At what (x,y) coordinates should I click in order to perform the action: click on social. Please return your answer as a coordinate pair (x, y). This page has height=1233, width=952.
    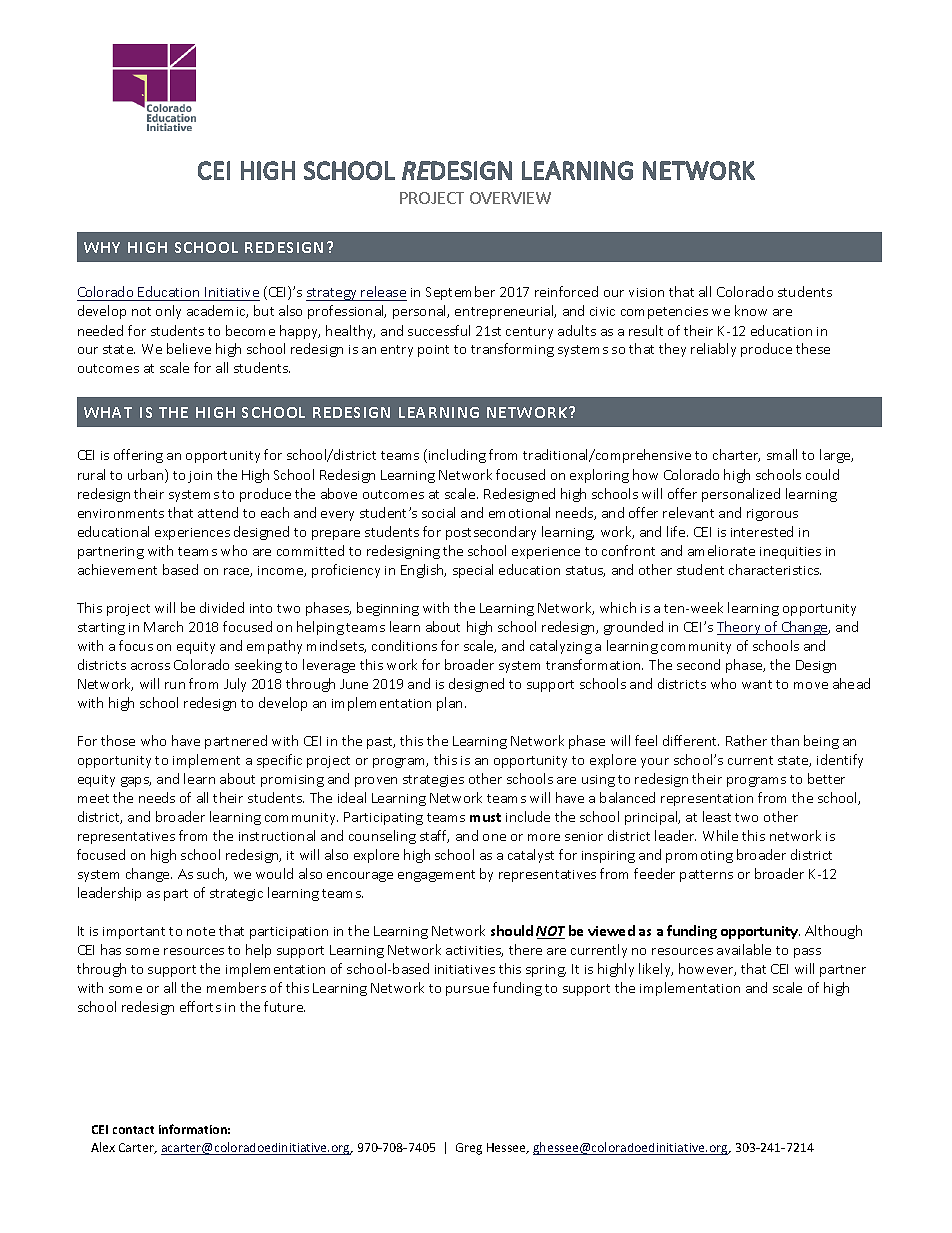
    Looking at the image, I should click on (438, 512).
